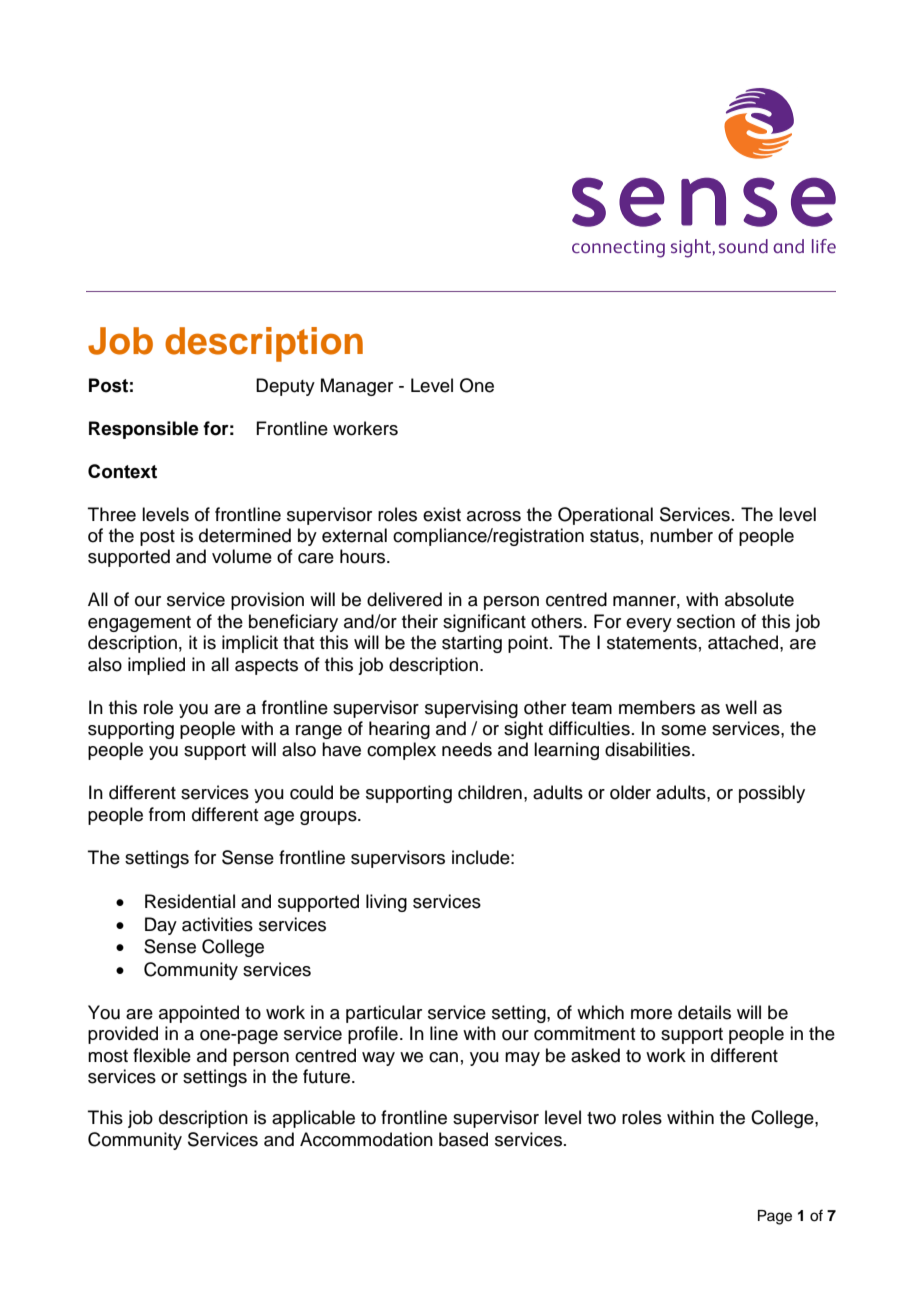  Describe the element at coordinates (490, 792) in the screenshot. I see `children` at that location.
